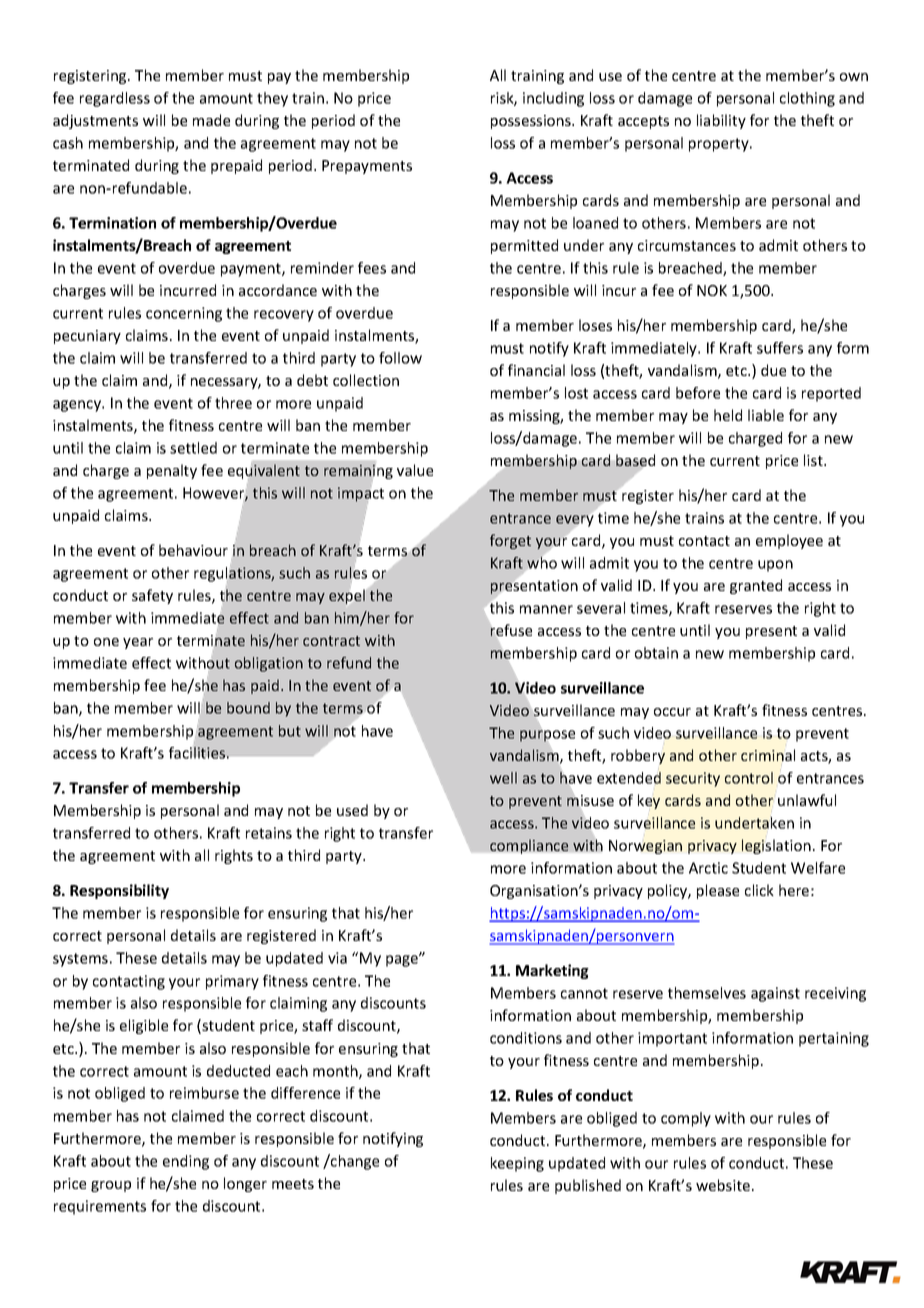 The image size is (924, 1308). I want to click on regardless, so click(115, 99).
